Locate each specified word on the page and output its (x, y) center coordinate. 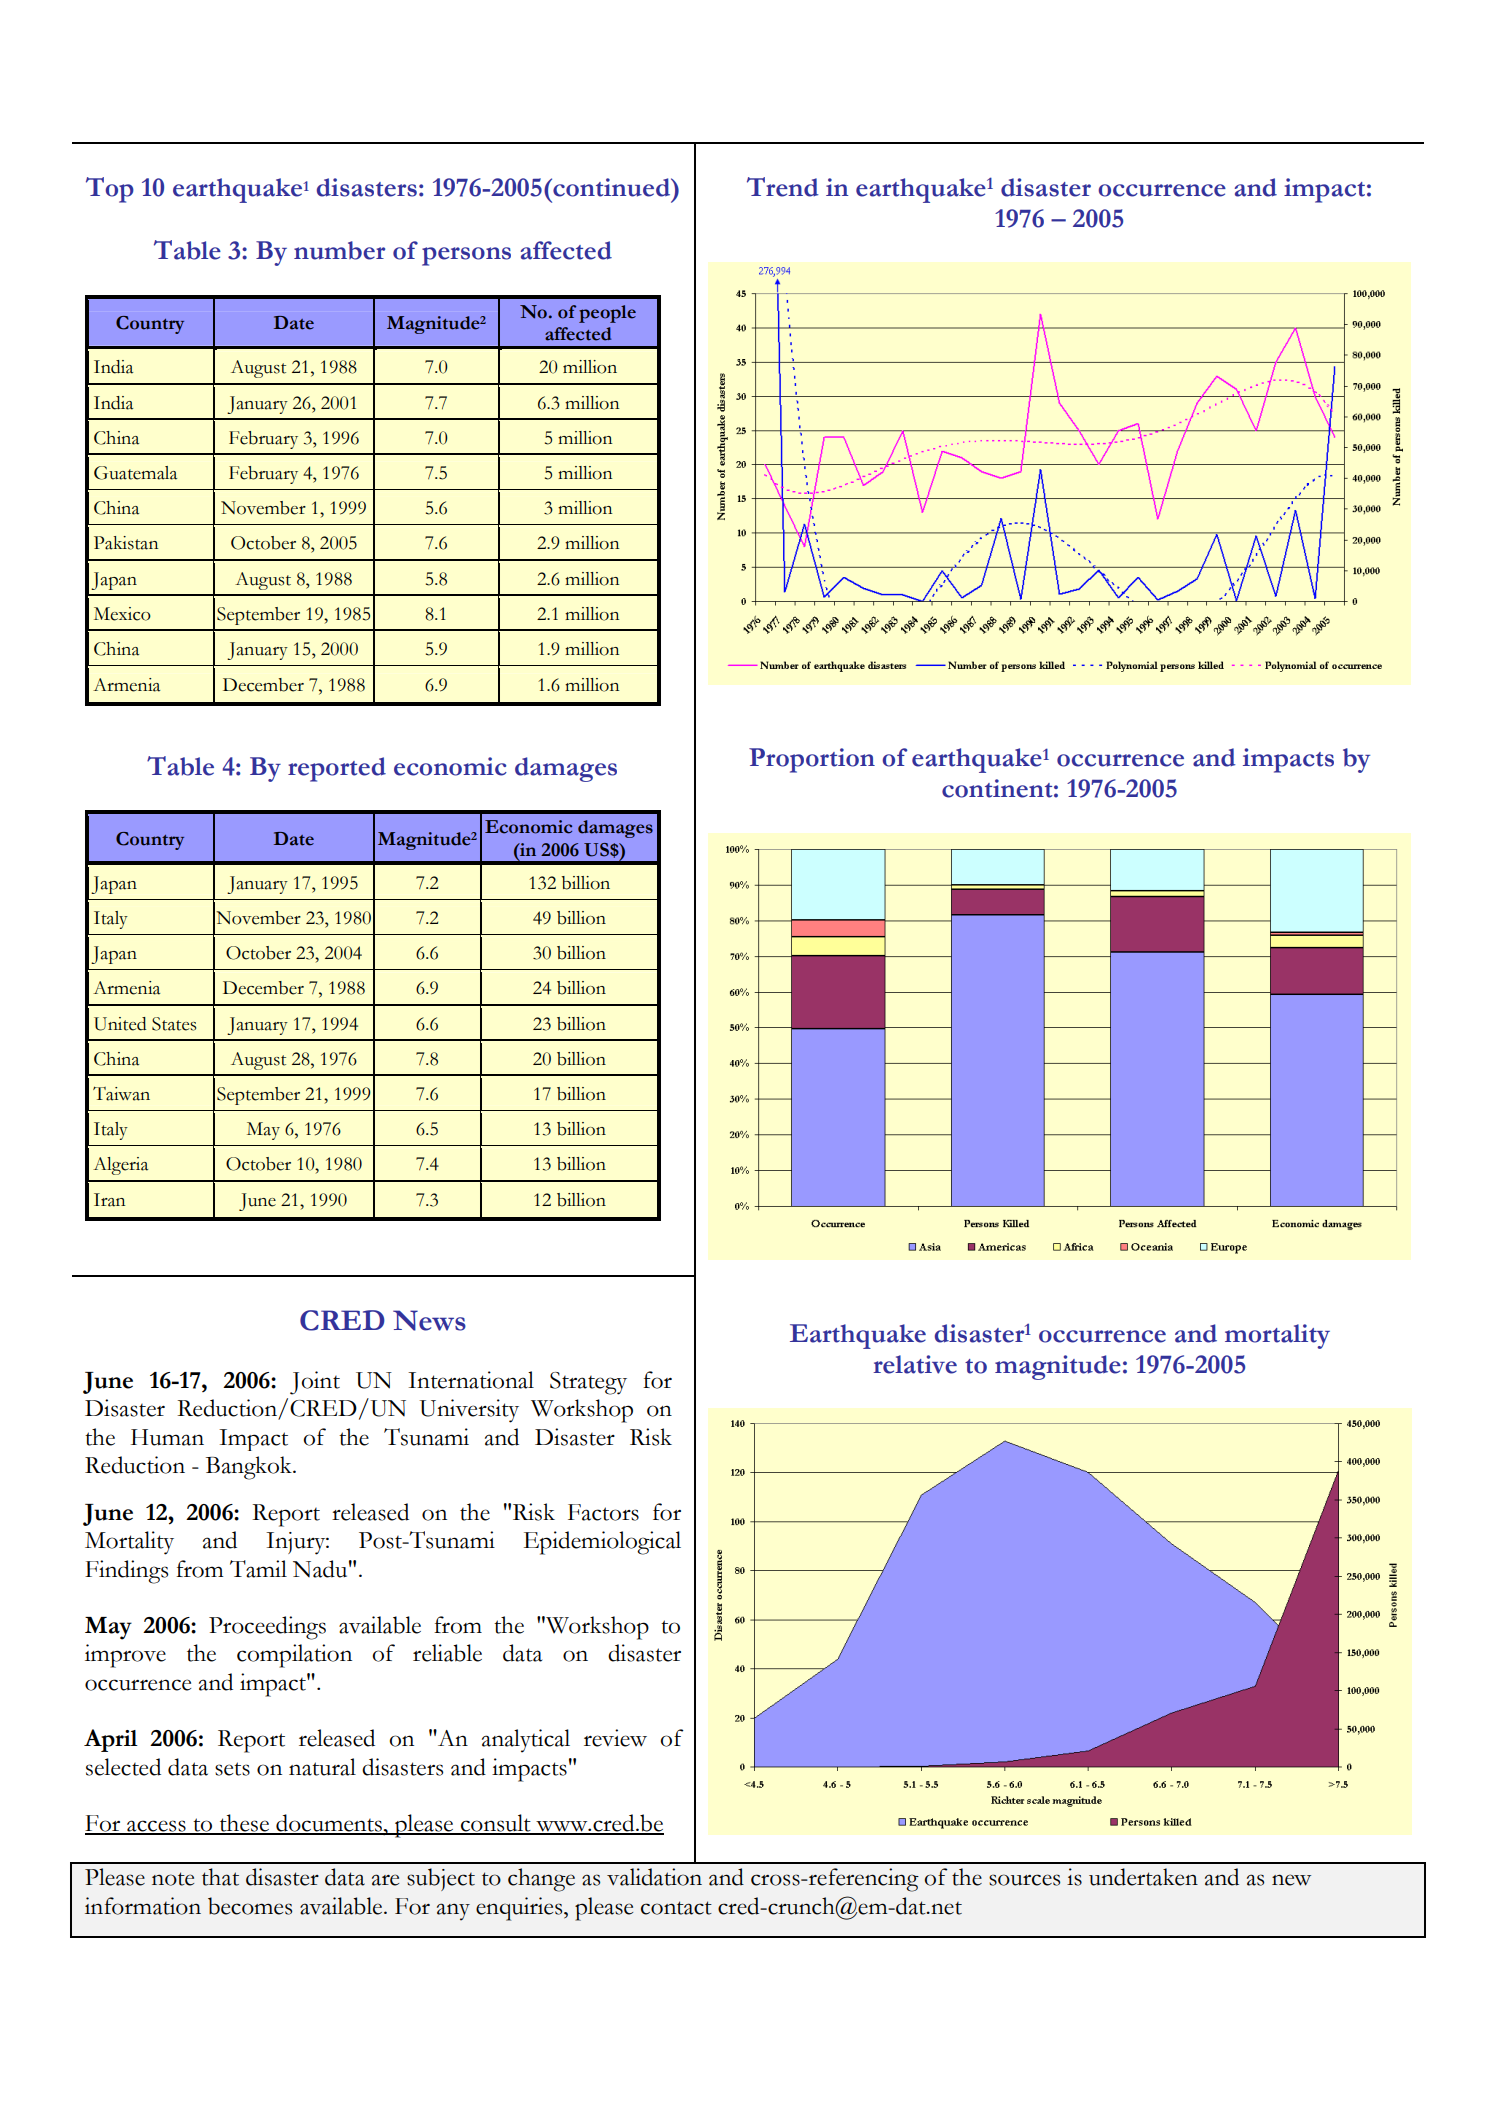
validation (654, 1877)
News (429, 1320)
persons (466, 256)
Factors (603, 1512)
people (607, 314)
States (174, 1024)
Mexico (122, 614)
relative (915, 1364)
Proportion (812, 760)
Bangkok (250, 1468)
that (220, 1877)
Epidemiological (602, 1543)
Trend (783, 187)
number (339, 250)
